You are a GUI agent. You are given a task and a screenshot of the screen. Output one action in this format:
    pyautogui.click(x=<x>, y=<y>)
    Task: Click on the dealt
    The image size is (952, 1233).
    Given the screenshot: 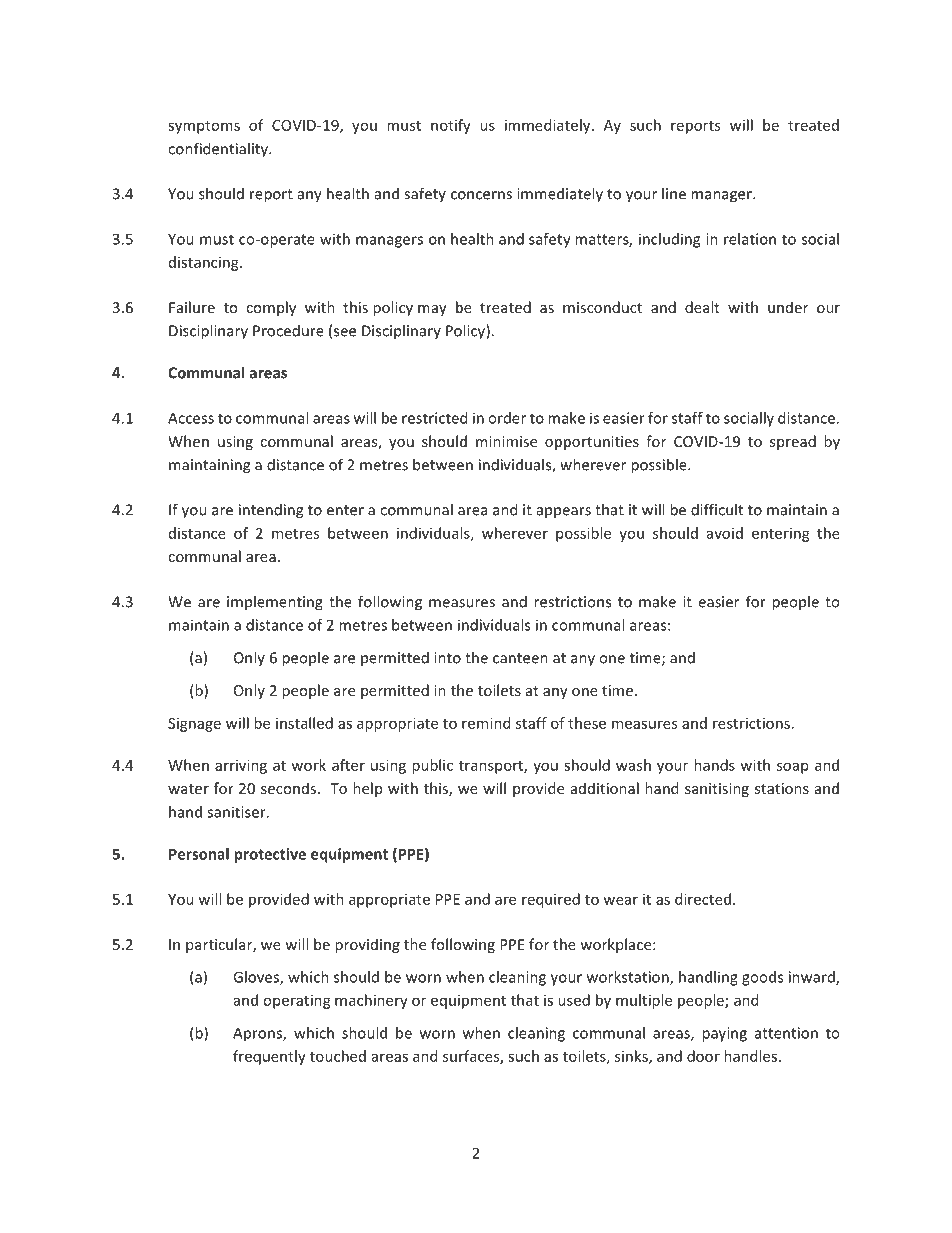 What is the action you would take?
    pyautogui.click(x=702, y=307)
